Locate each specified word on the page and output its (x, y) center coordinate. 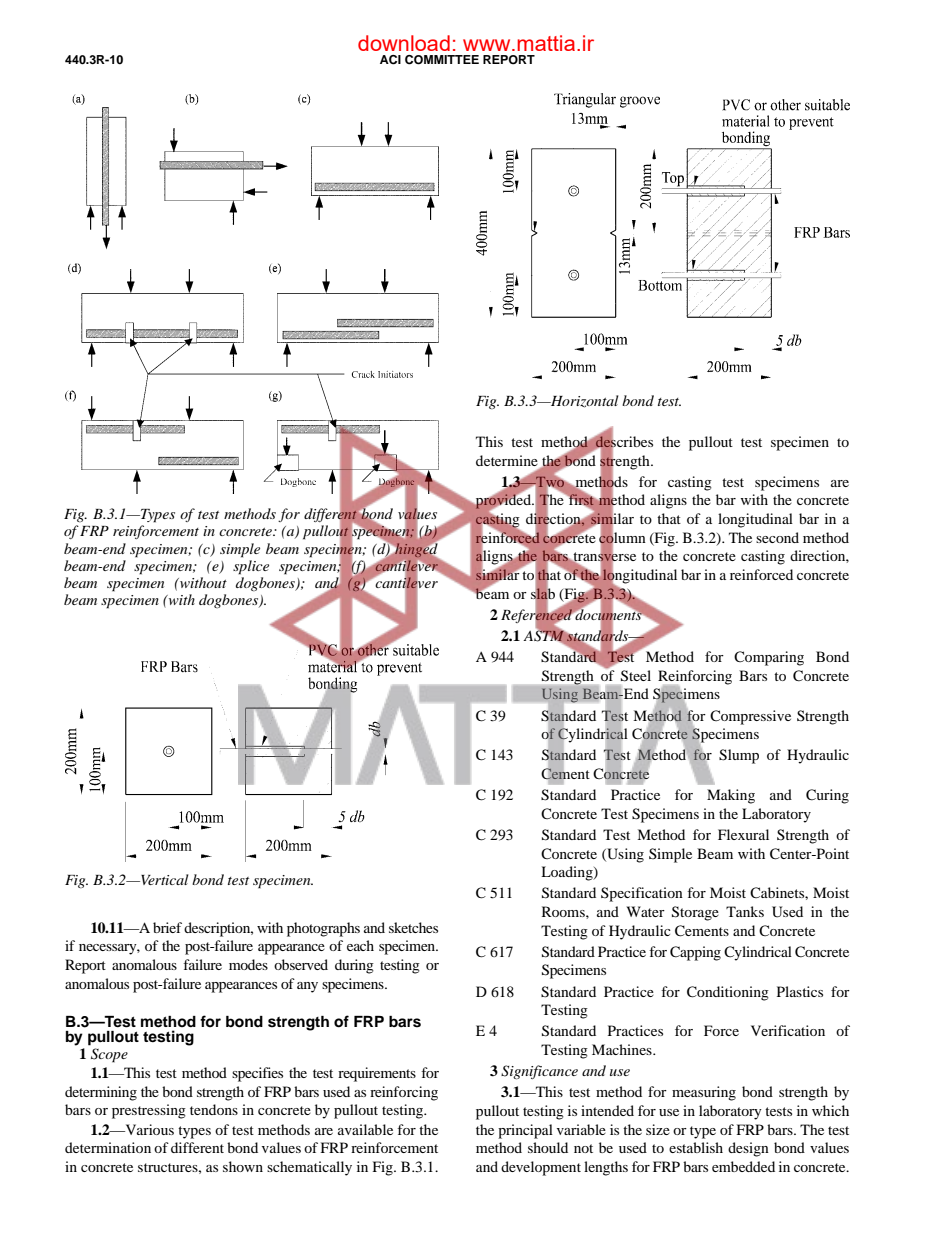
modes (248, 964)
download (404, 43)
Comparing (769, 658)
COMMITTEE (442, 60)
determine (507, 460)
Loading (568, 873)
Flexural (743, 834)
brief (167, 927)
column (622, 537)
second (777, 537)
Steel (636, 676)
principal (525, 1131)
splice (251, 567)
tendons (214, 1109)
